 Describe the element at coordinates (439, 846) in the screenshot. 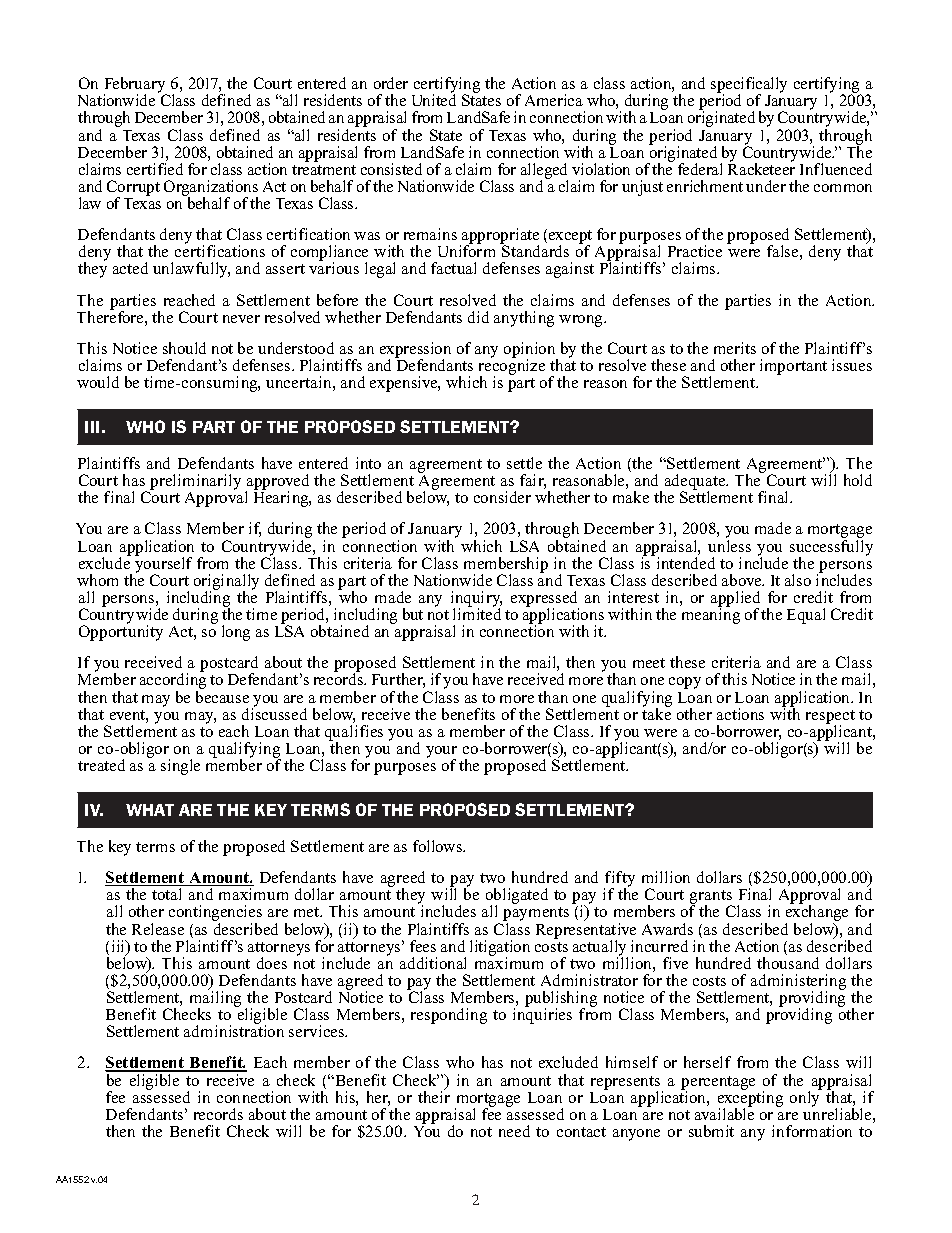

I see `follows` at that location.
